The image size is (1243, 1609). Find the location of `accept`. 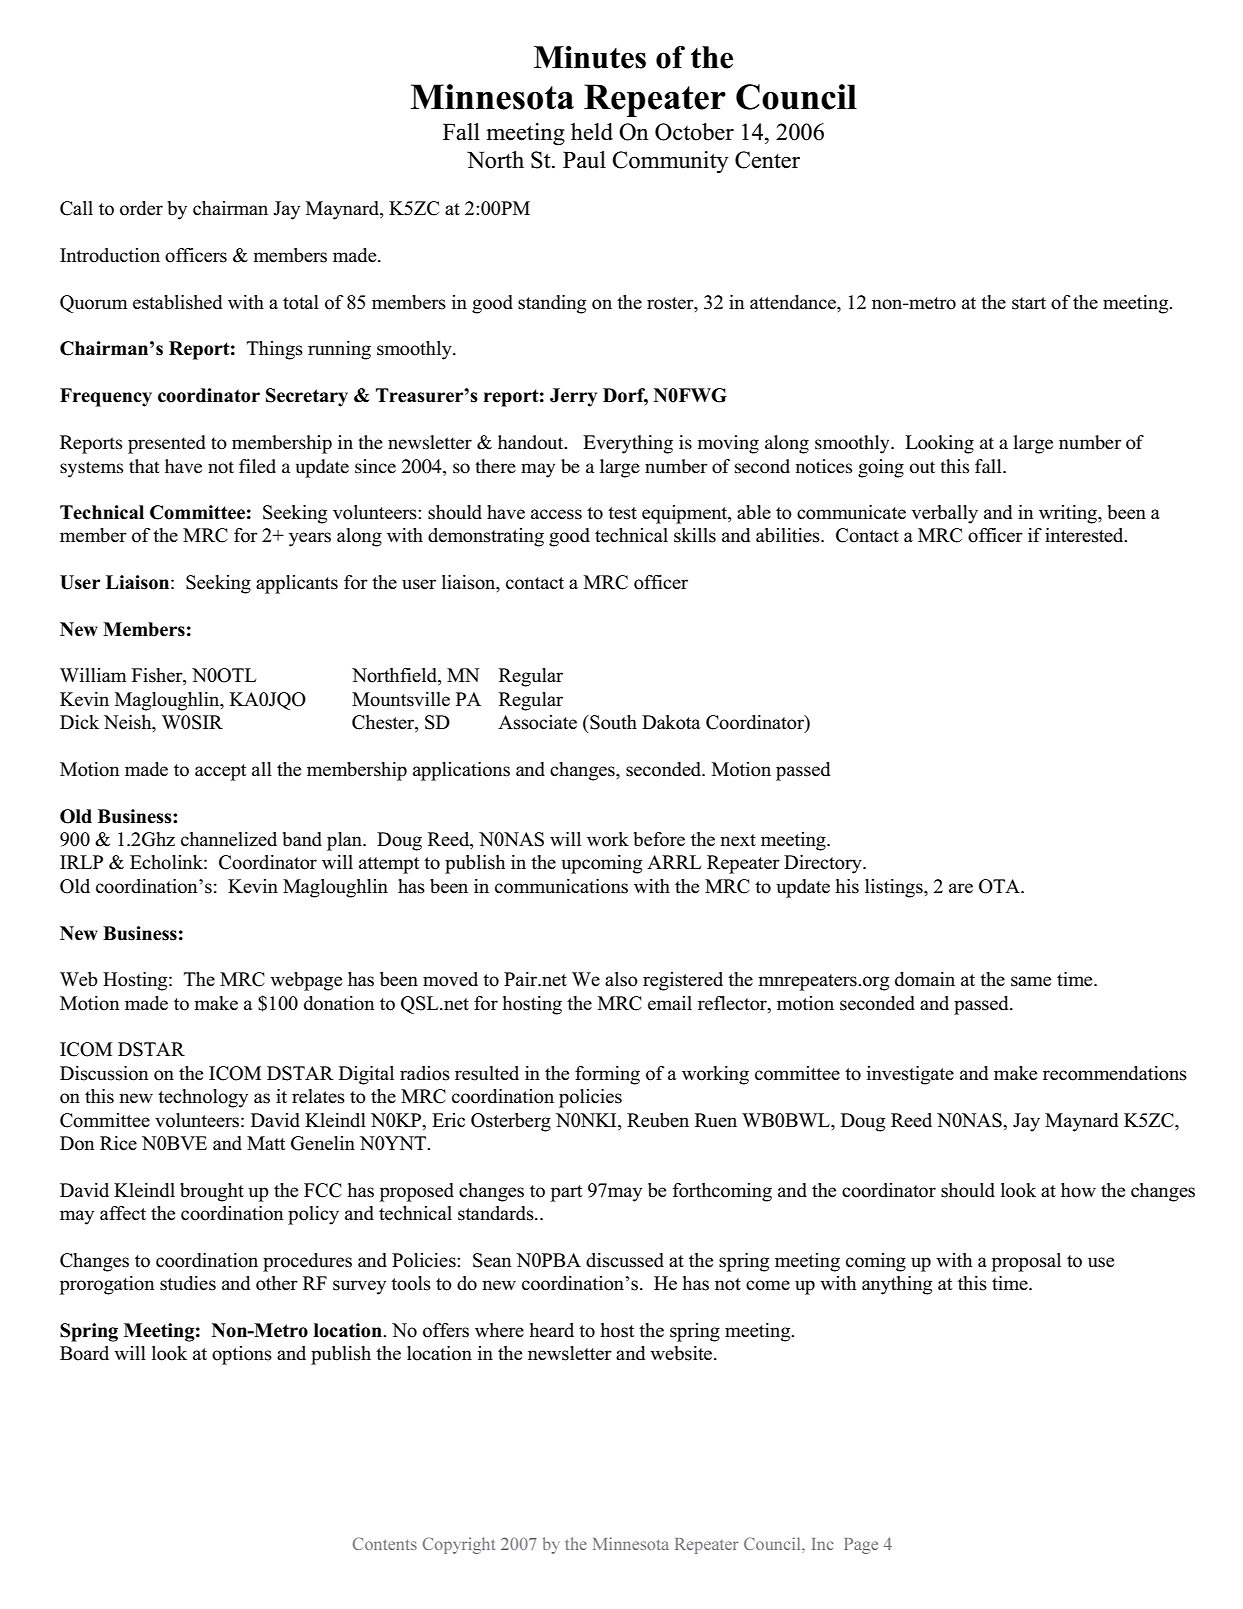

accept is located at coordinates (220, 772).
